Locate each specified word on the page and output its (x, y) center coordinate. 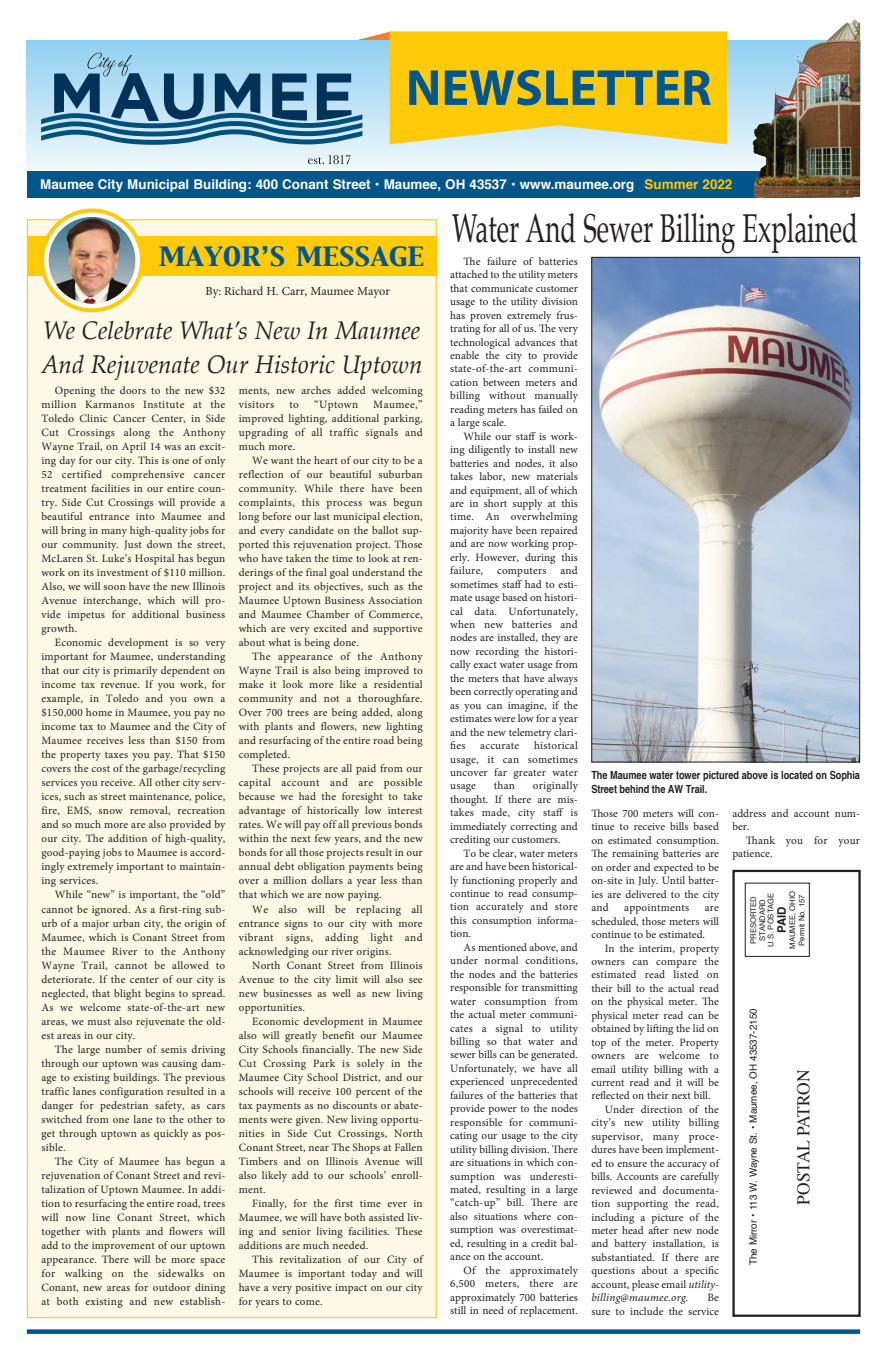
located (797, 775)
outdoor (172, 1287)
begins (160, 994)
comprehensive (147, 475)
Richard (243, 290)
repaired (559, 531)
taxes (116, 755)
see (415, 980)
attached (469, 274)
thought (469, 800)
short (495, 503)
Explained (800, 233)
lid (698, 1028)
